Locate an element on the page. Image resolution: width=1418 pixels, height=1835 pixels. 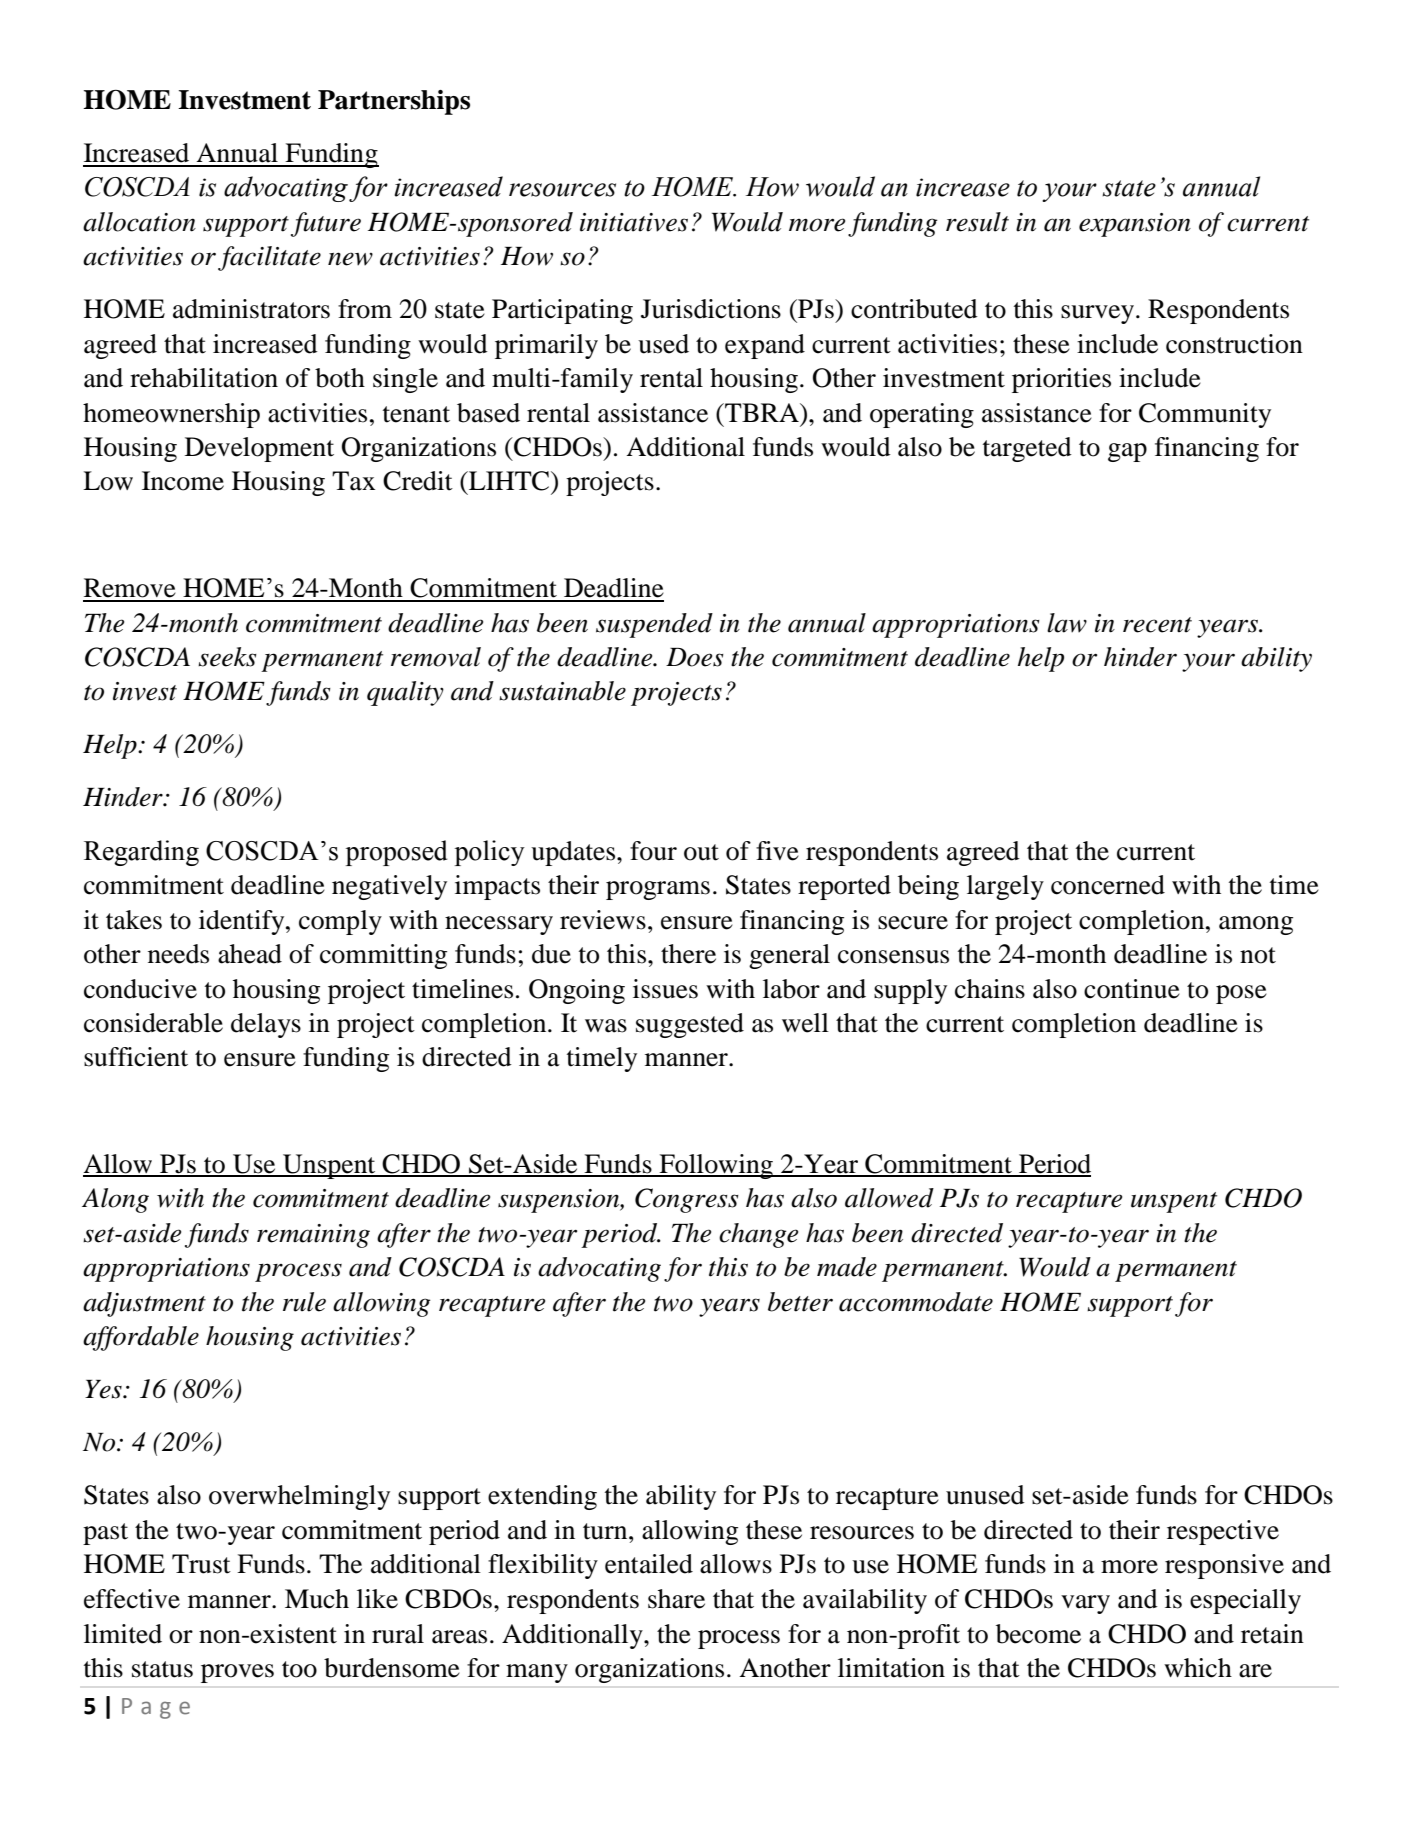
share is located at coordinates (676, 1599).
